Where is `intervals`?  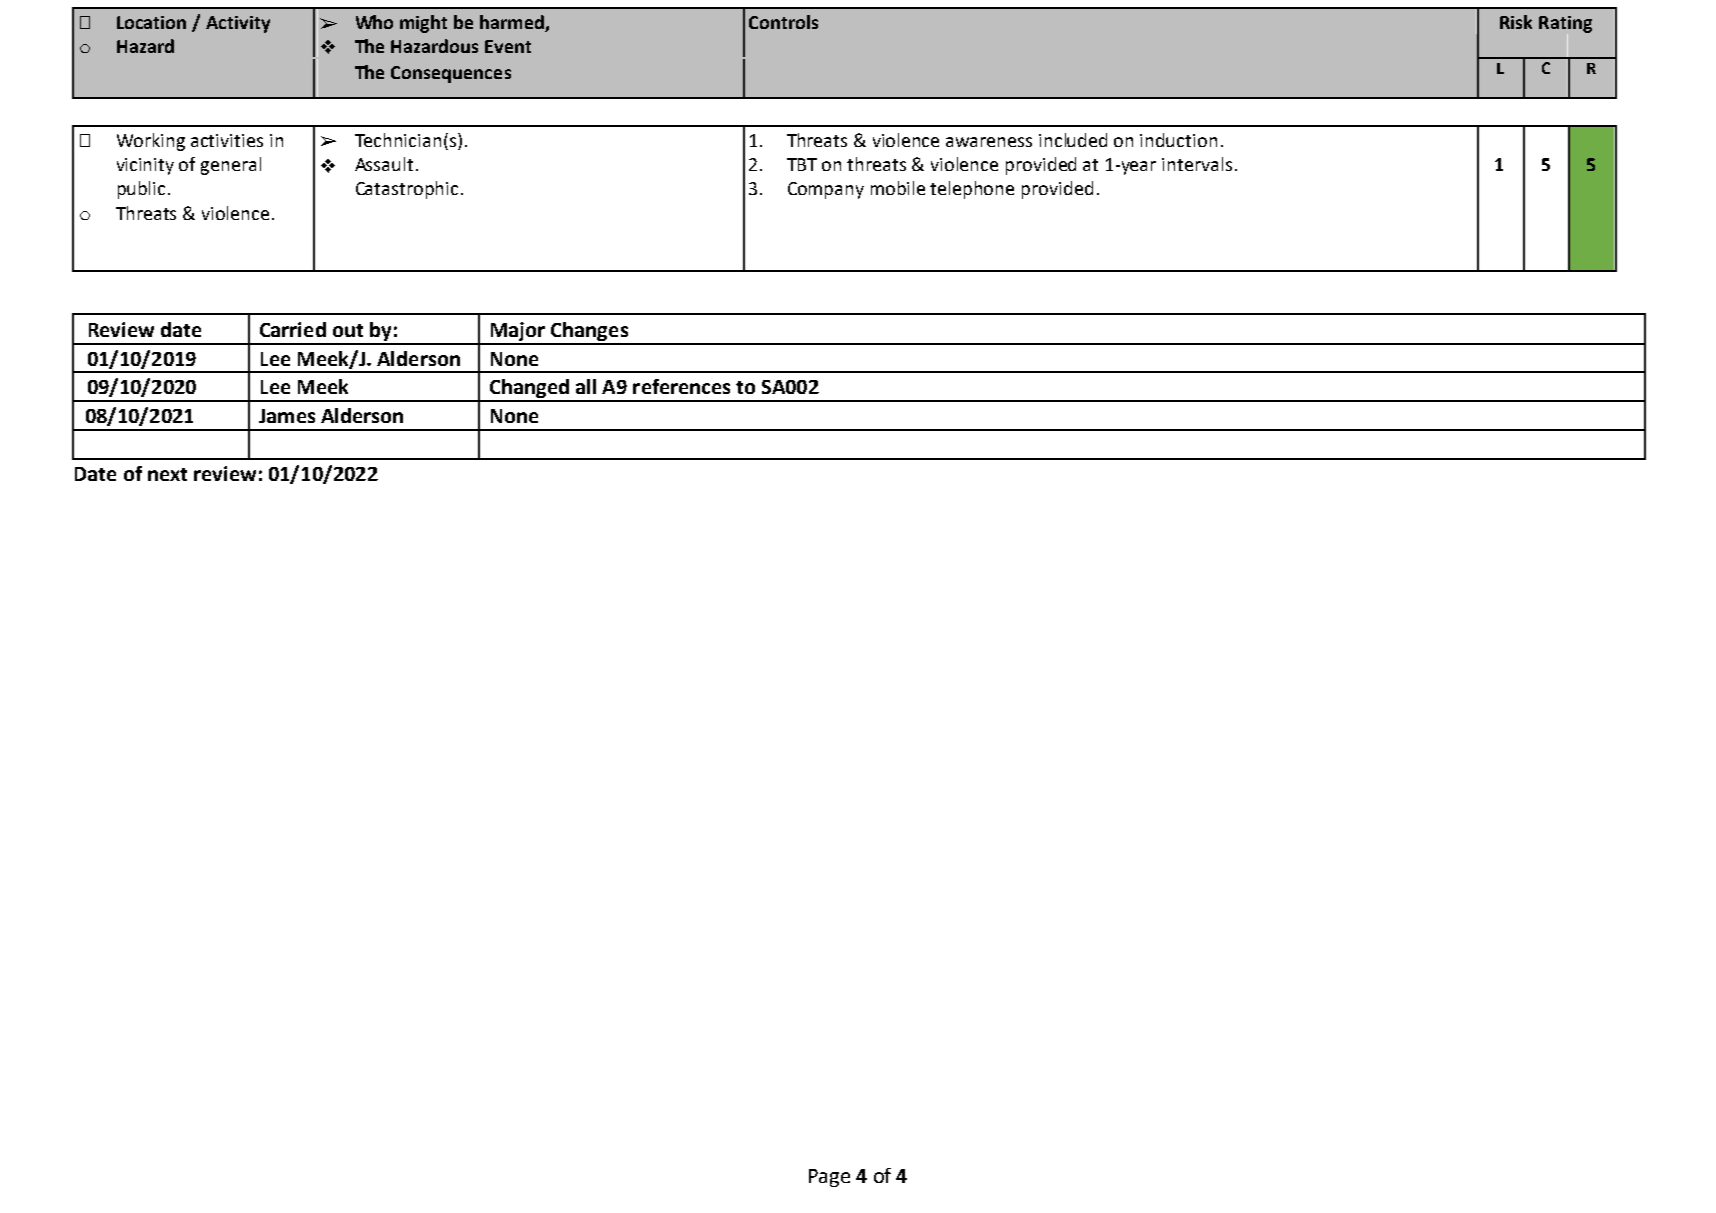
intervals is located at coordinates (1197, 164).
